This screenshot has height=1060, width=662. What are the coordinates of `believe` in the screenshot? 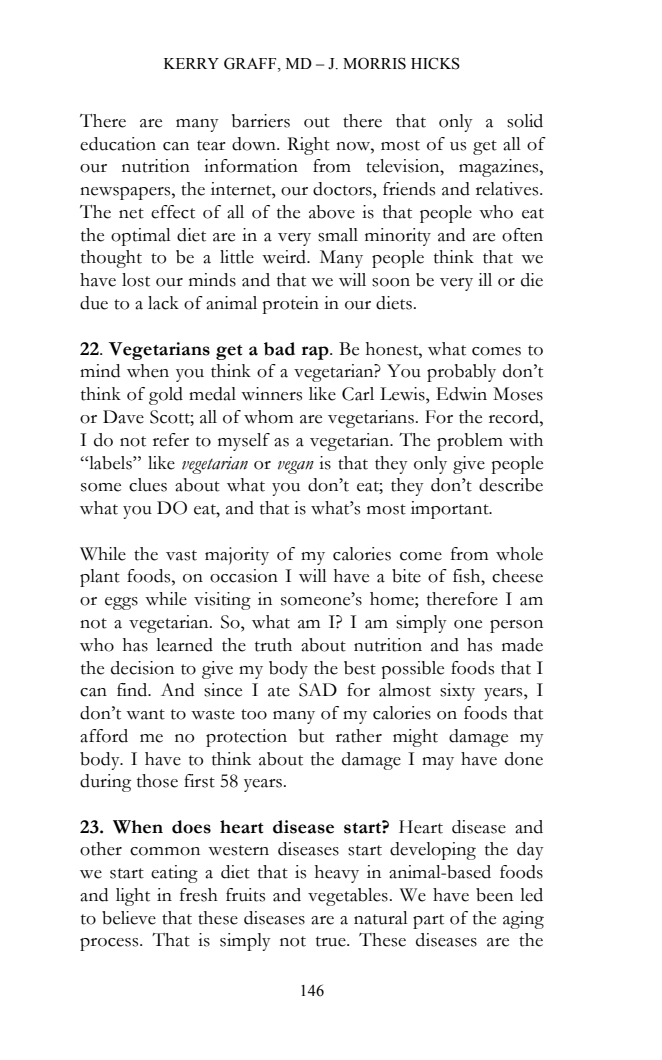 It's located at (129, 918).
